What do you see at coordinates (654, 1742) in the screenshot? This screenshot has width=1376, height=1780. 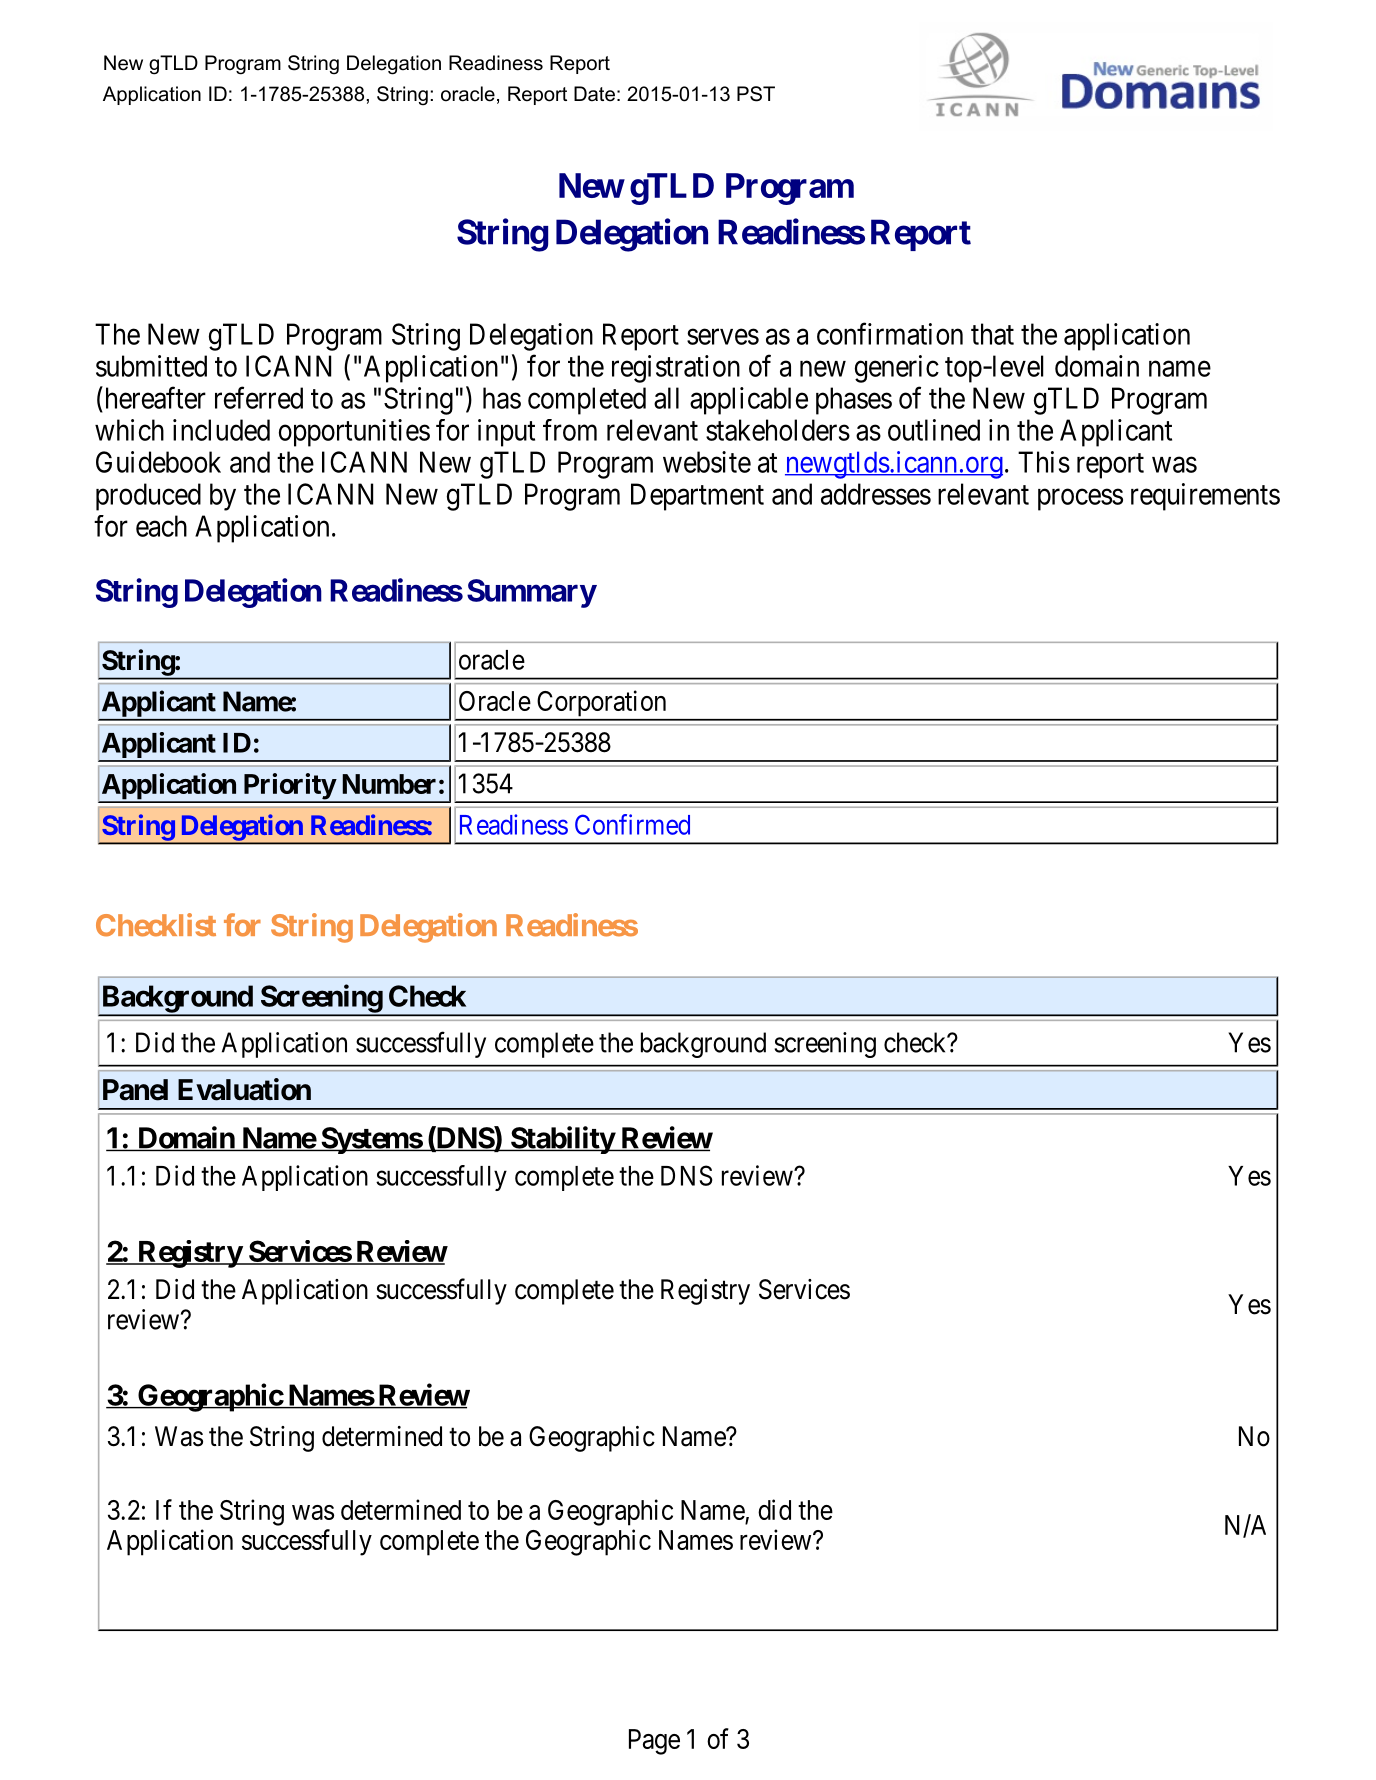 I see `Page` at bounding box center [654, 1742].
